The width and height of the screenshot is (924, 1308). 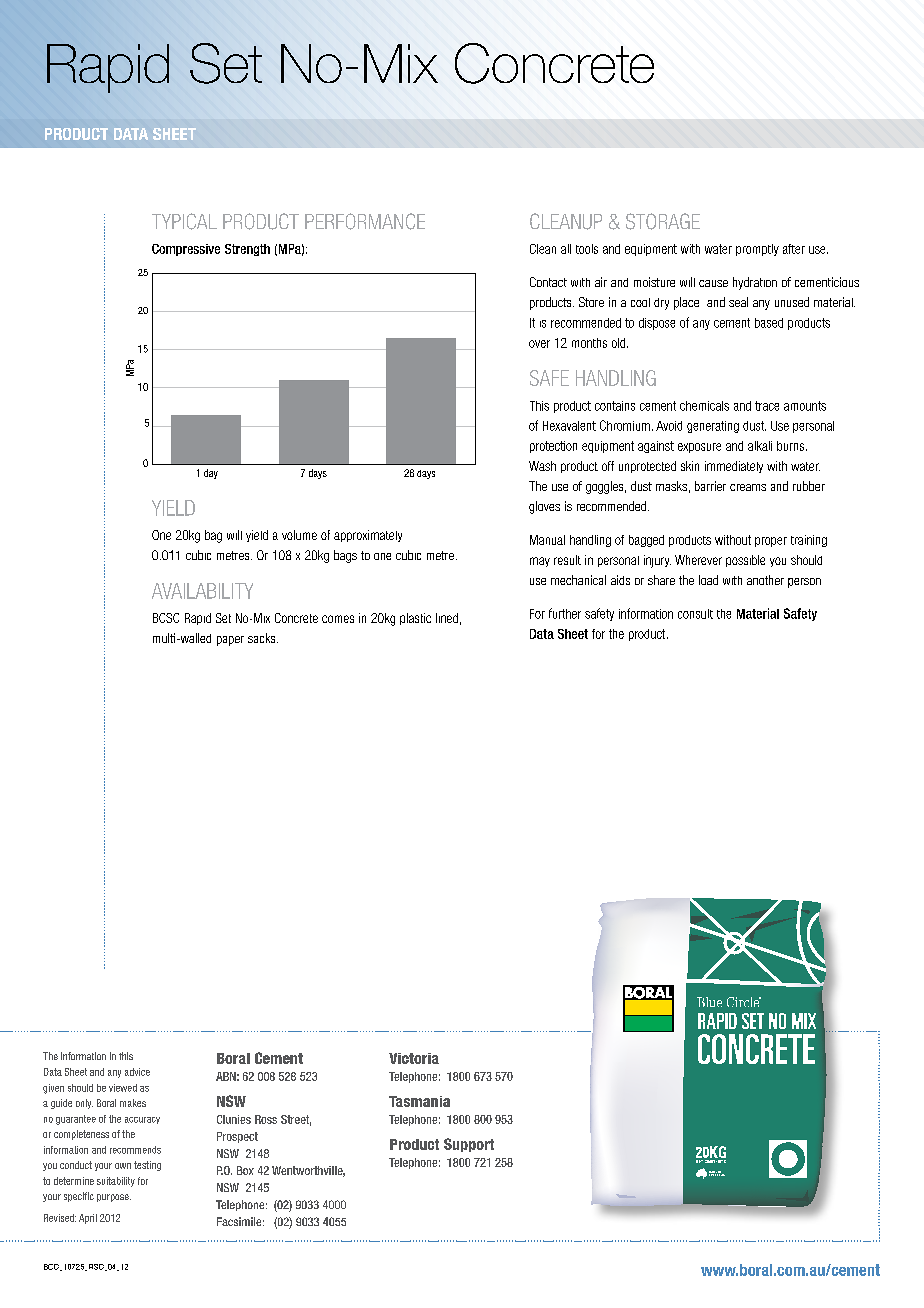 I want to click on suitability, so click(x=116, y=1182).
